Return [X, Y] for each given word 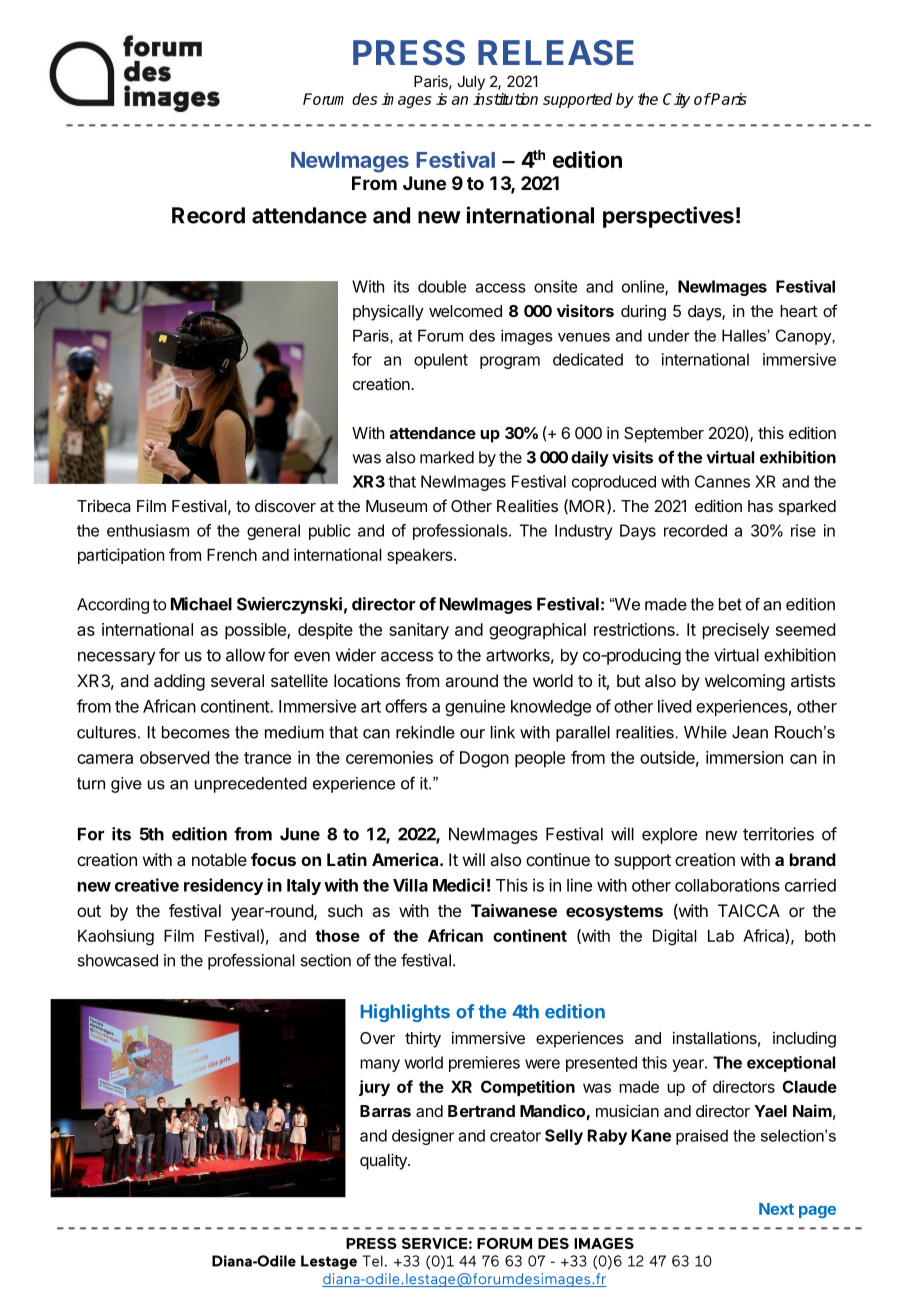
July [471, 82]
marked [447, 457]
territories [778, 834]
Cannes [722, 481]
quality [384, 1161]
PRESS [409, 53]
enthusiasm [148, 530]
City [677, 100]
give [126, 785]
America [406, 859]
